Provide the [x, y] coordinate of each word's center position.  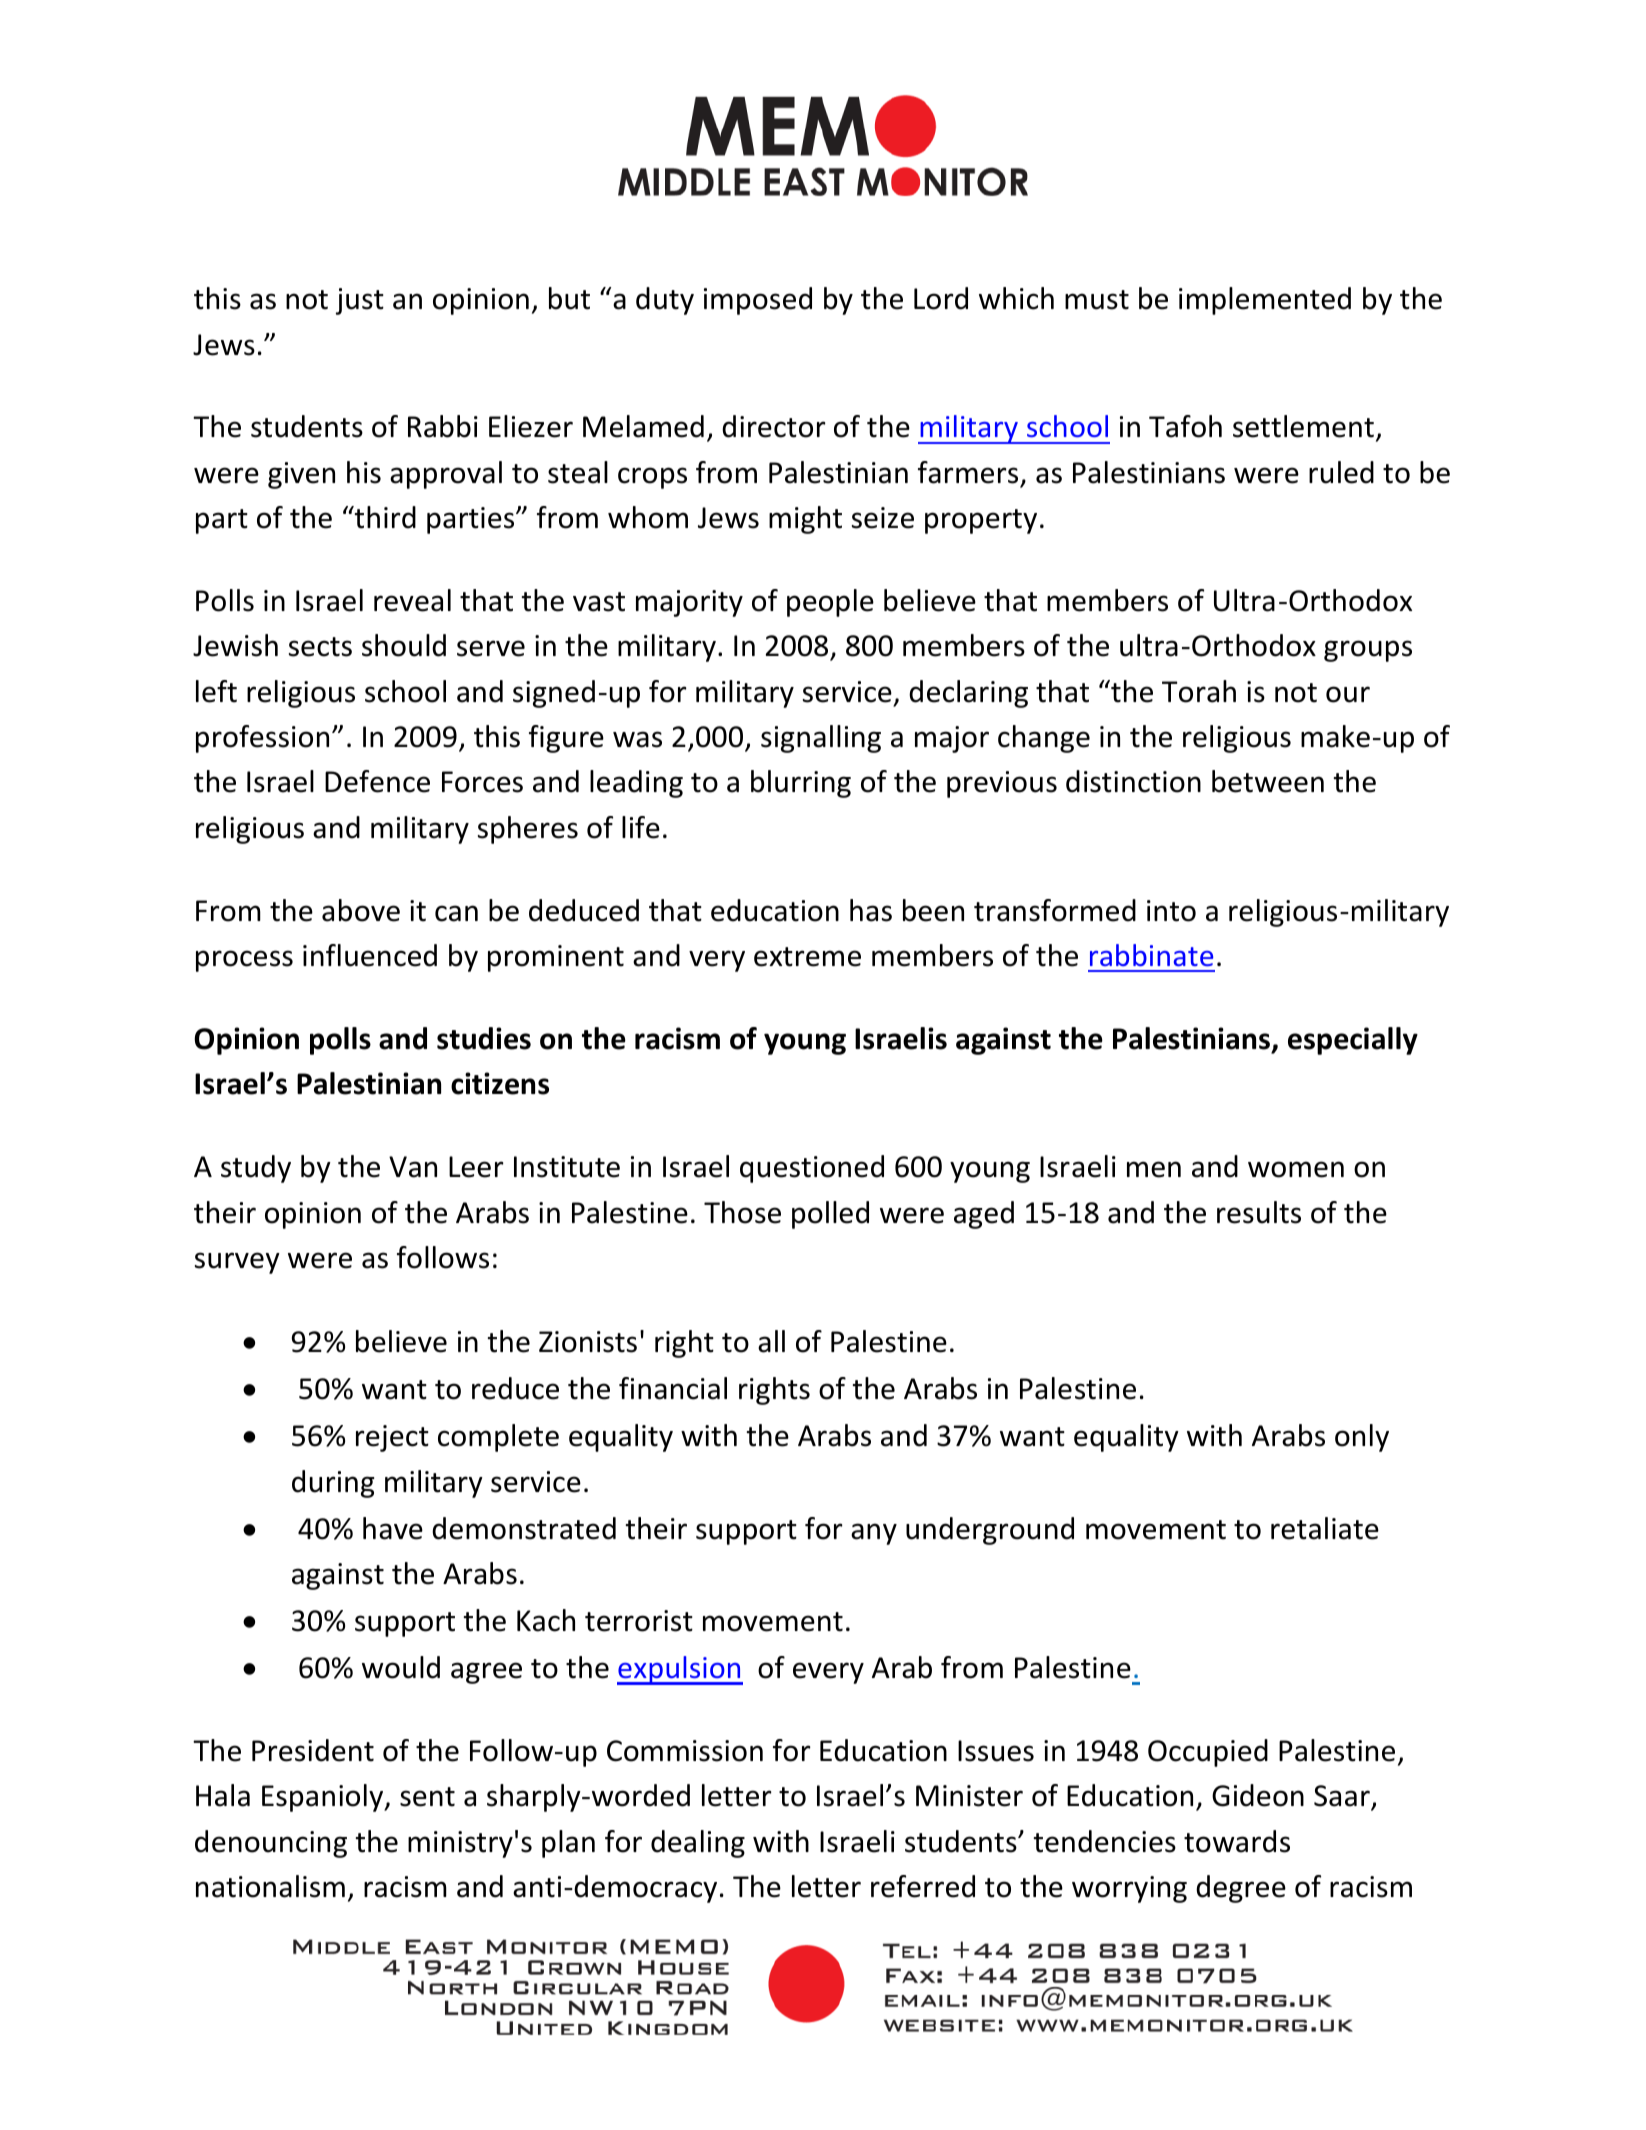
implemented [1265, 301]
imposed [758, 301]
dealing [698, 1844]
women [1296, 1169]
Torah [1199, 691]
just [360, 301]
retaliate [1325, 1528]
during [333, 1484]
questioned [812, 1169]
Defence [377, 781]
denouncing [271, 1844]
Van [413, 1167]
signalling [821, 739]
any [874, 1534]
